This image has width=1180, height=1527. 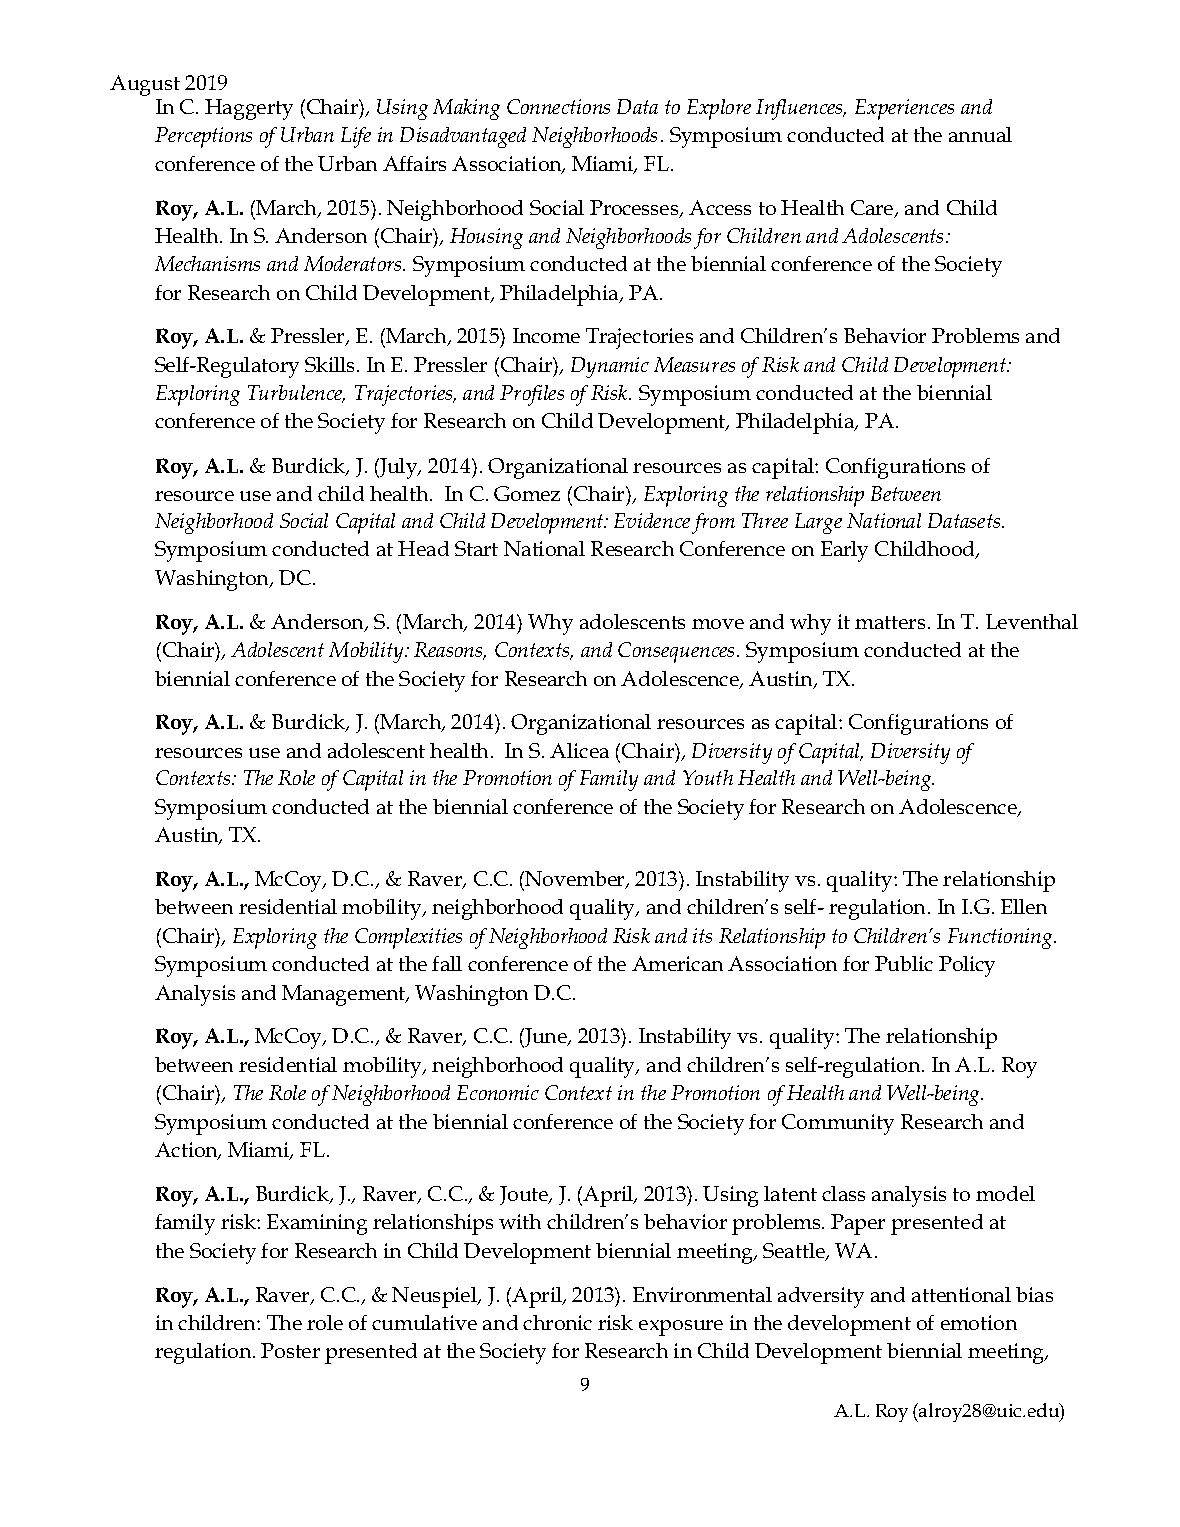 What do you see at coordinates (961, 1294) in the image?
I see `attentional` at bounding box center [961, 1294].
